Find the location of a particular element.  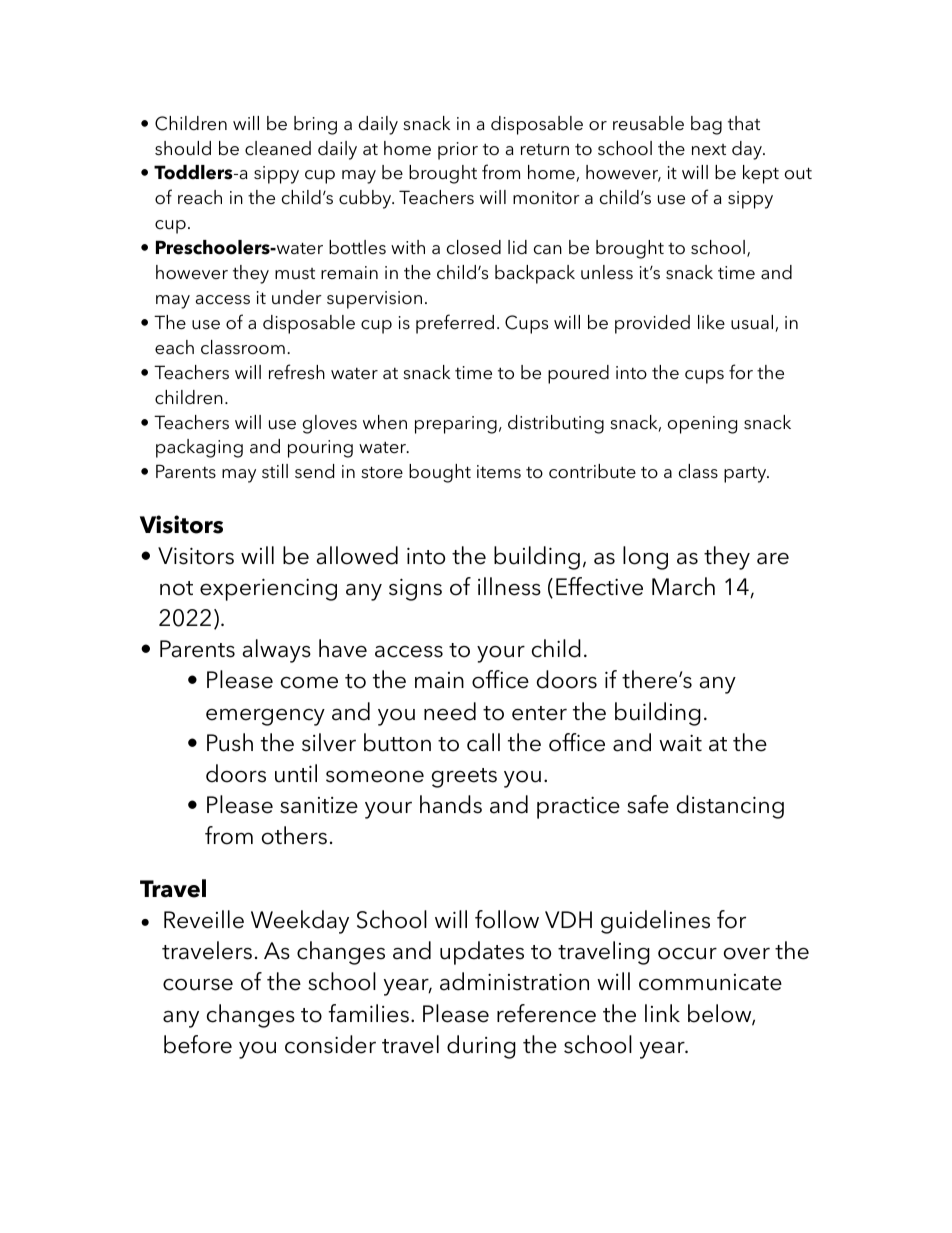

always is located at coordinates (277, 651).
